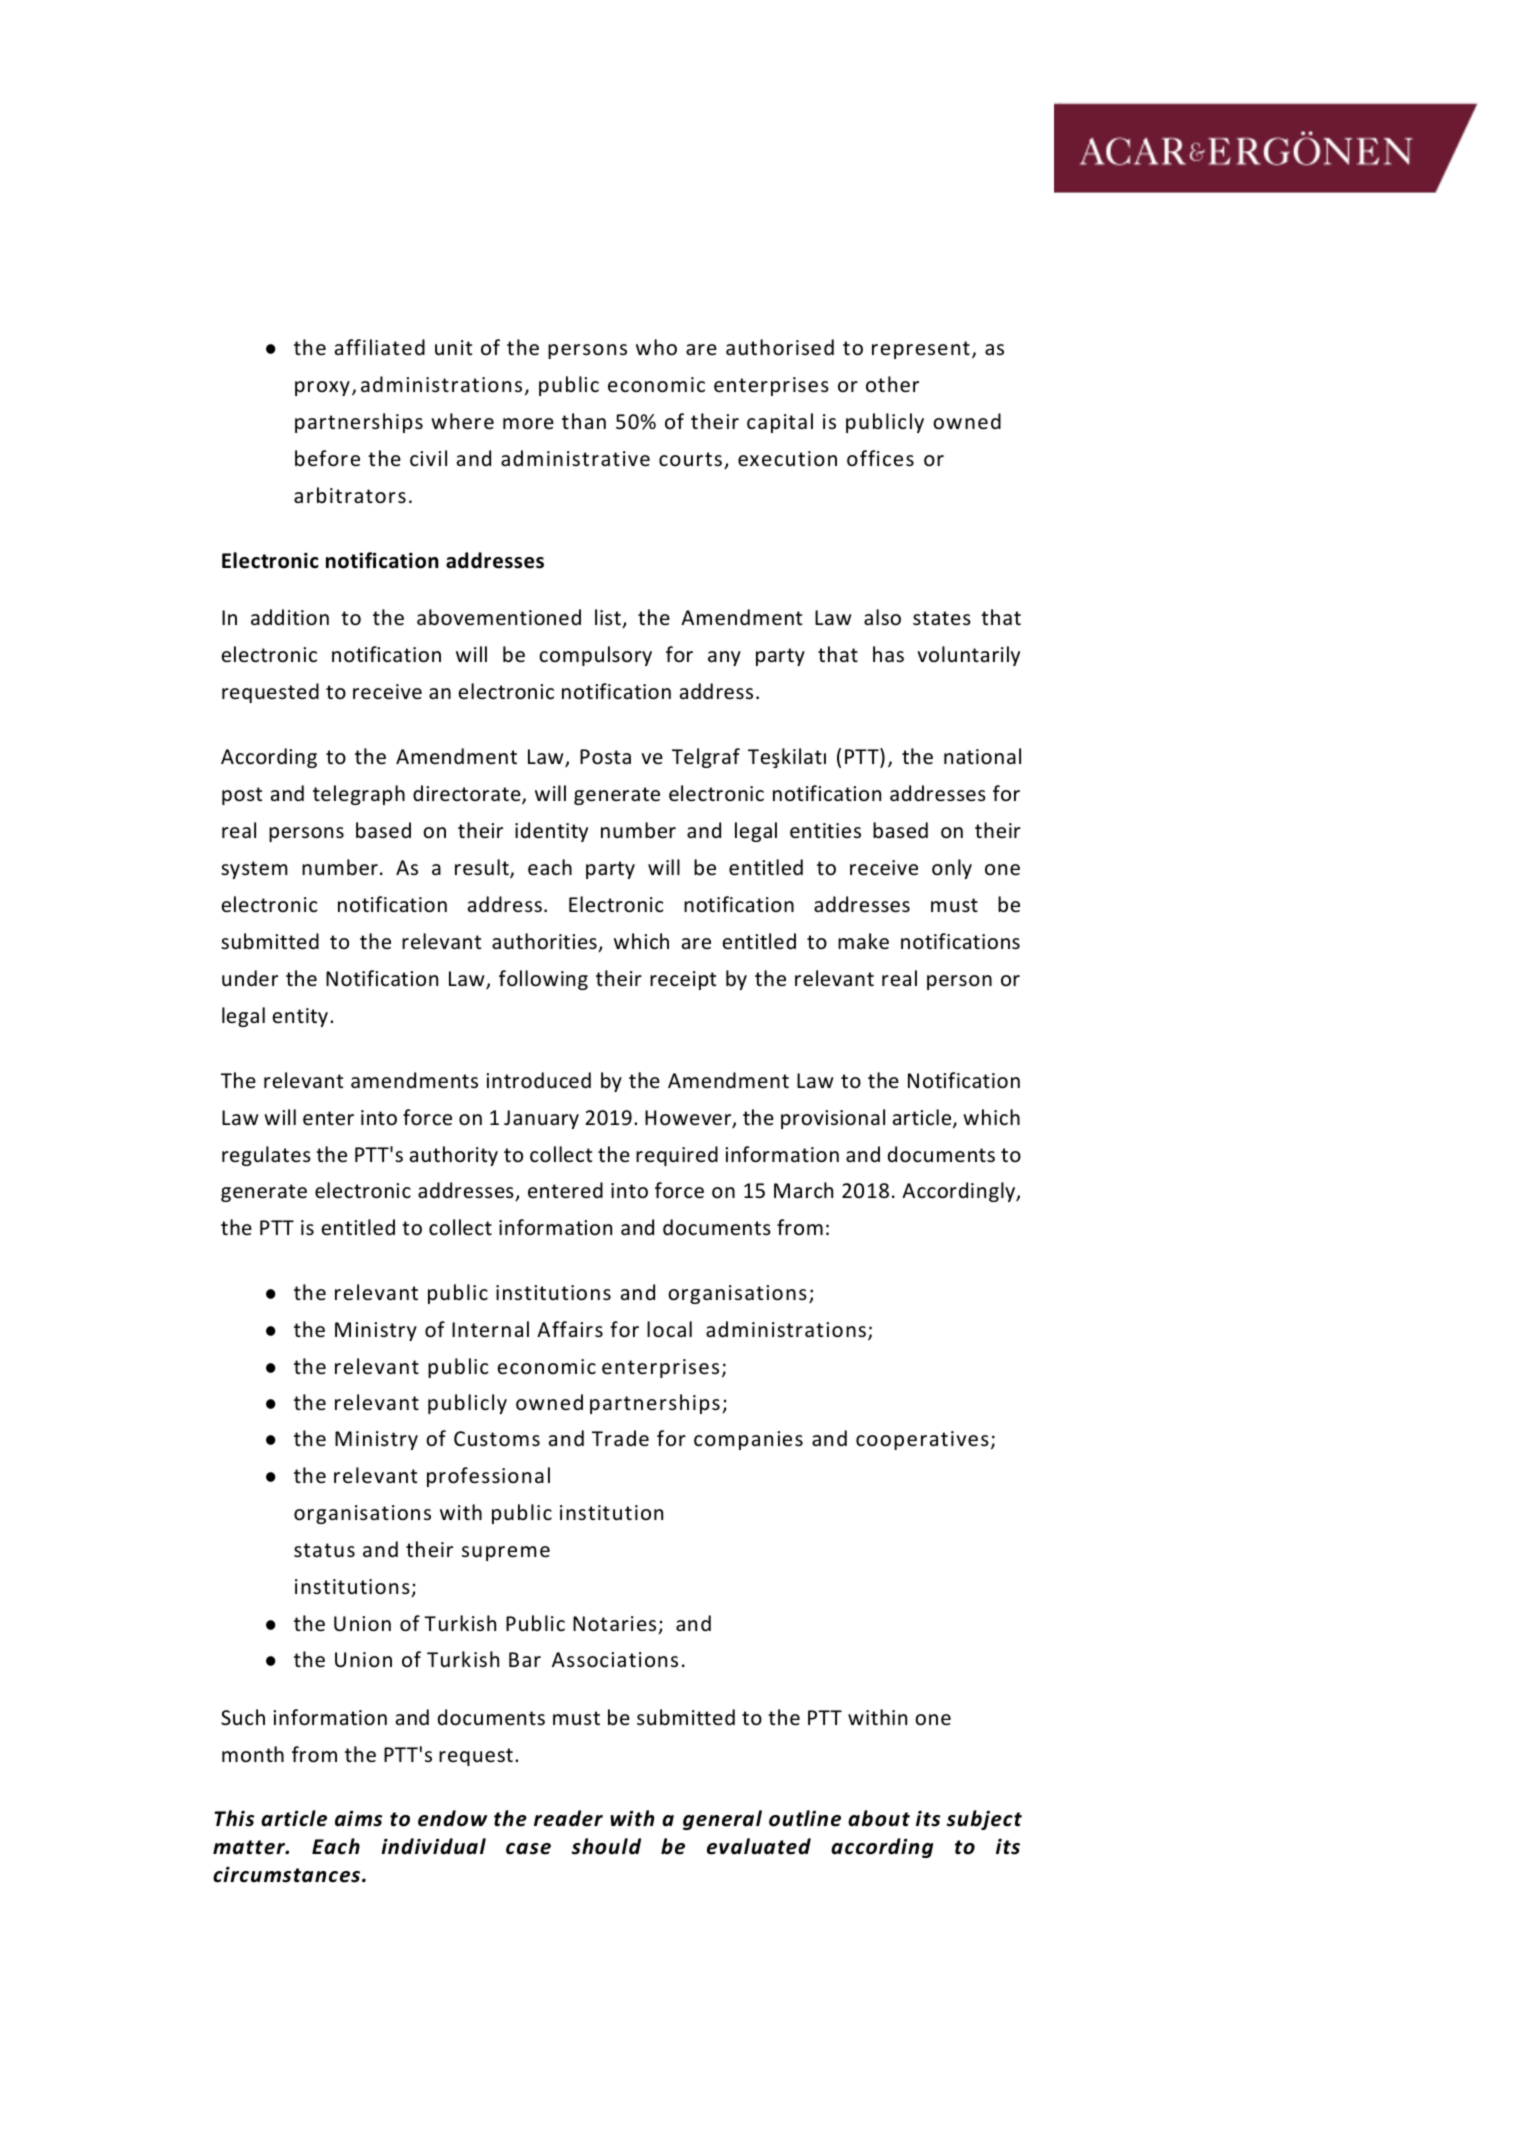  What do you see at coordinates (570, 1329) in the screenshot?
I see `Affairs` at bounding box center [570, 1329].
